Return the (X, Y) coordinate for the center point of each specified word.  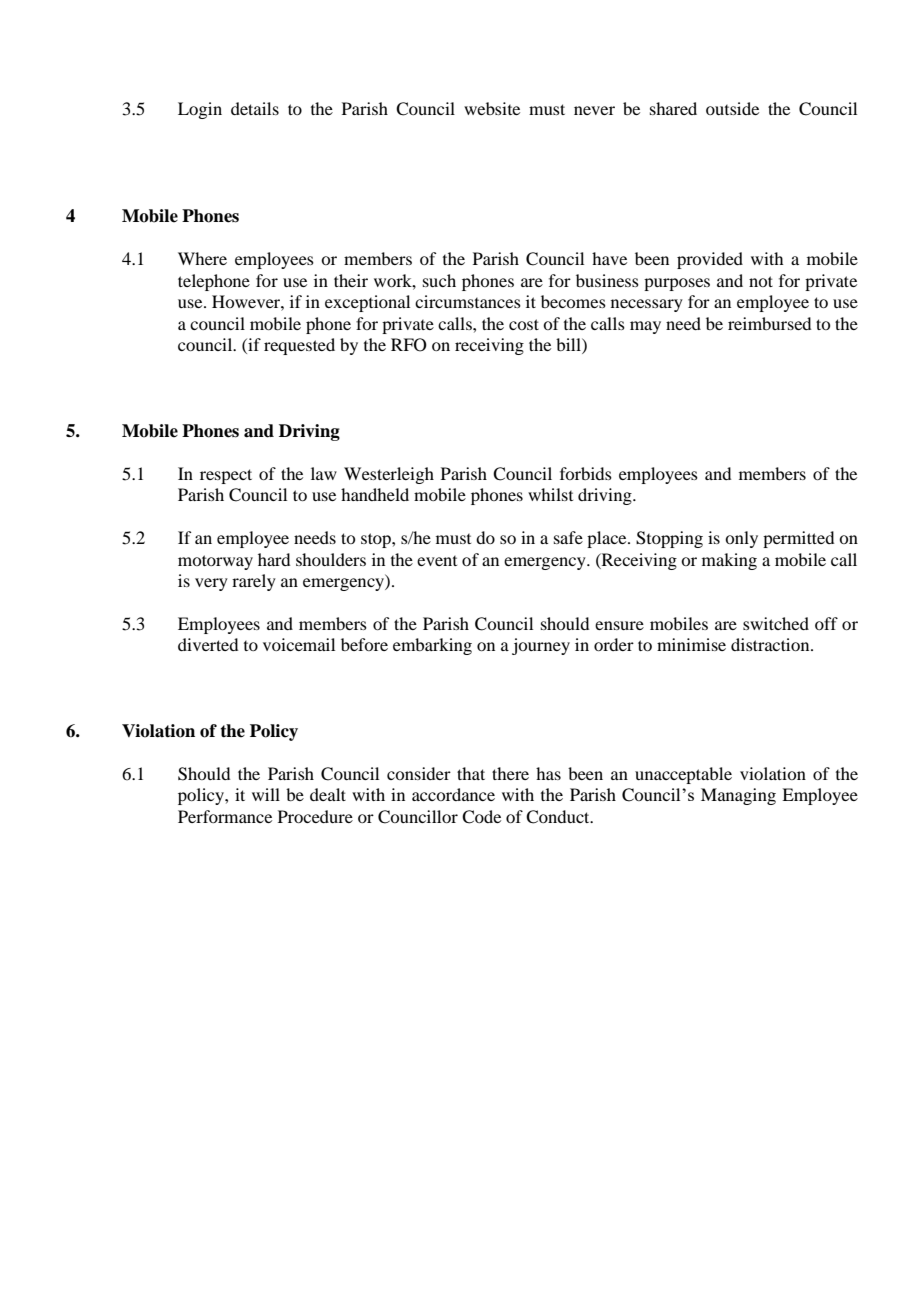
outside (732, 108)
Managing (738, 796)
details (255, 108)
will (266, 794)
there (510, 773)
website (492, 108)
